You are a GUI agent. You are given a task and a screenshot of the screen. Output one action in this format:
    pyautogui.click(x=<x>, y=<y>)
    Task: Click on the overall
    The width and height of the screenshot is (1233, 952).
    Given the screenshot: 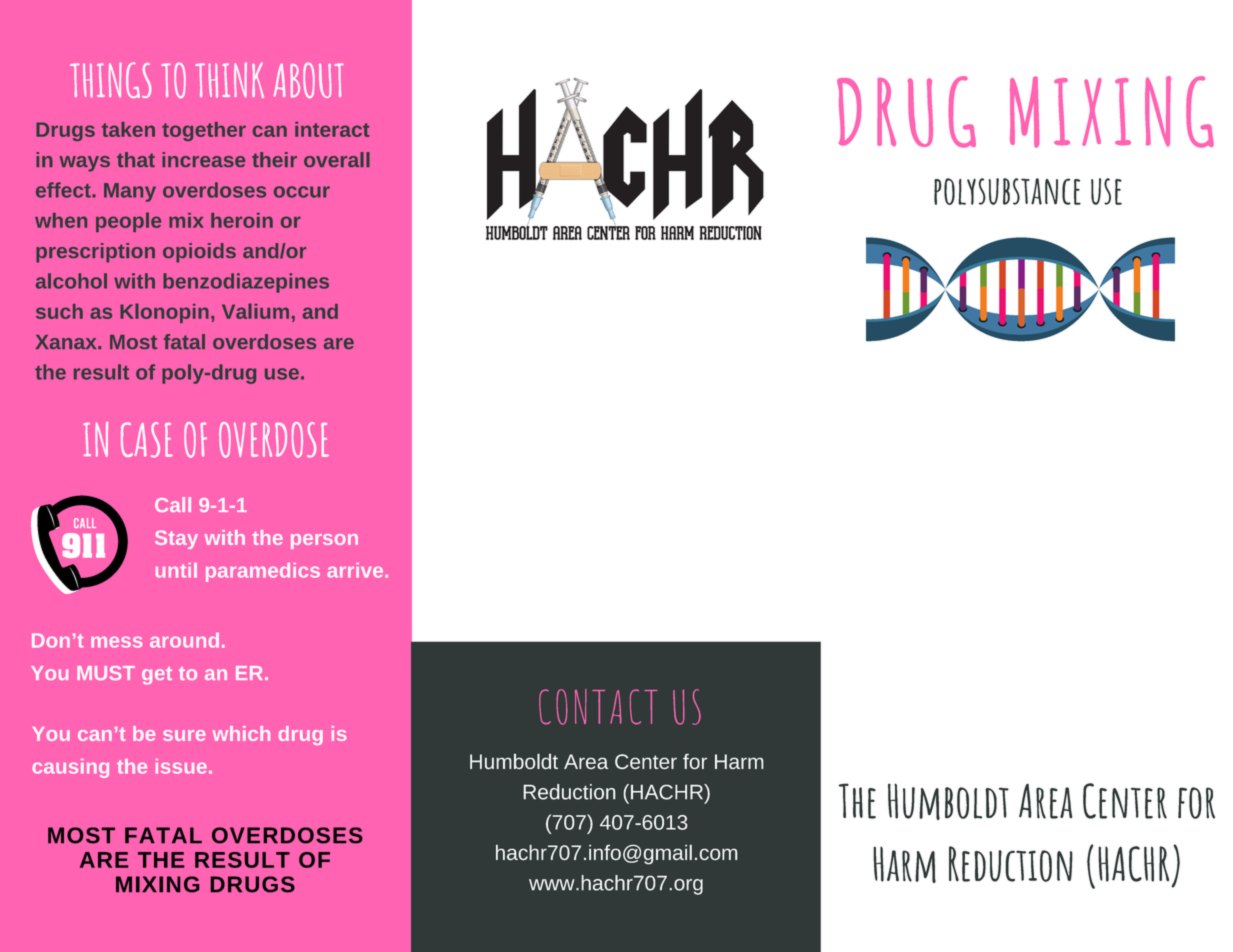 What is the action you would take?
    pyautogui.click(x=337, y=159)
